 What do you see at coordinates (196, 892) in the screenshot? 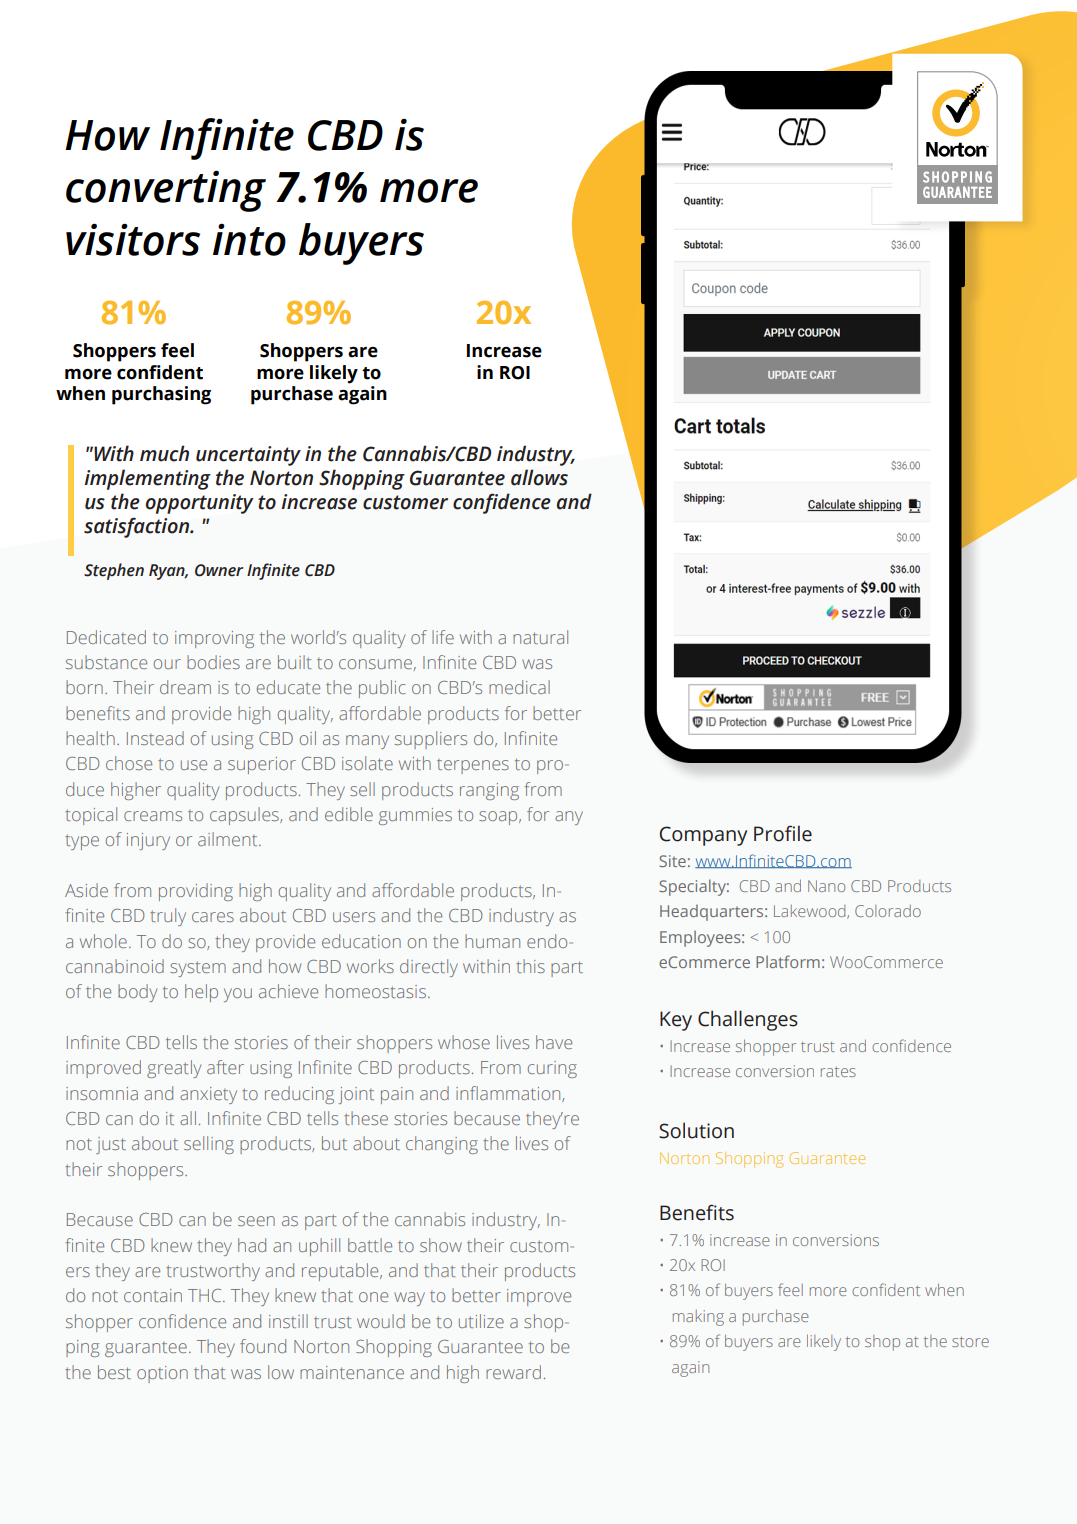
I see `providing` at bounding box center [196, 892].
